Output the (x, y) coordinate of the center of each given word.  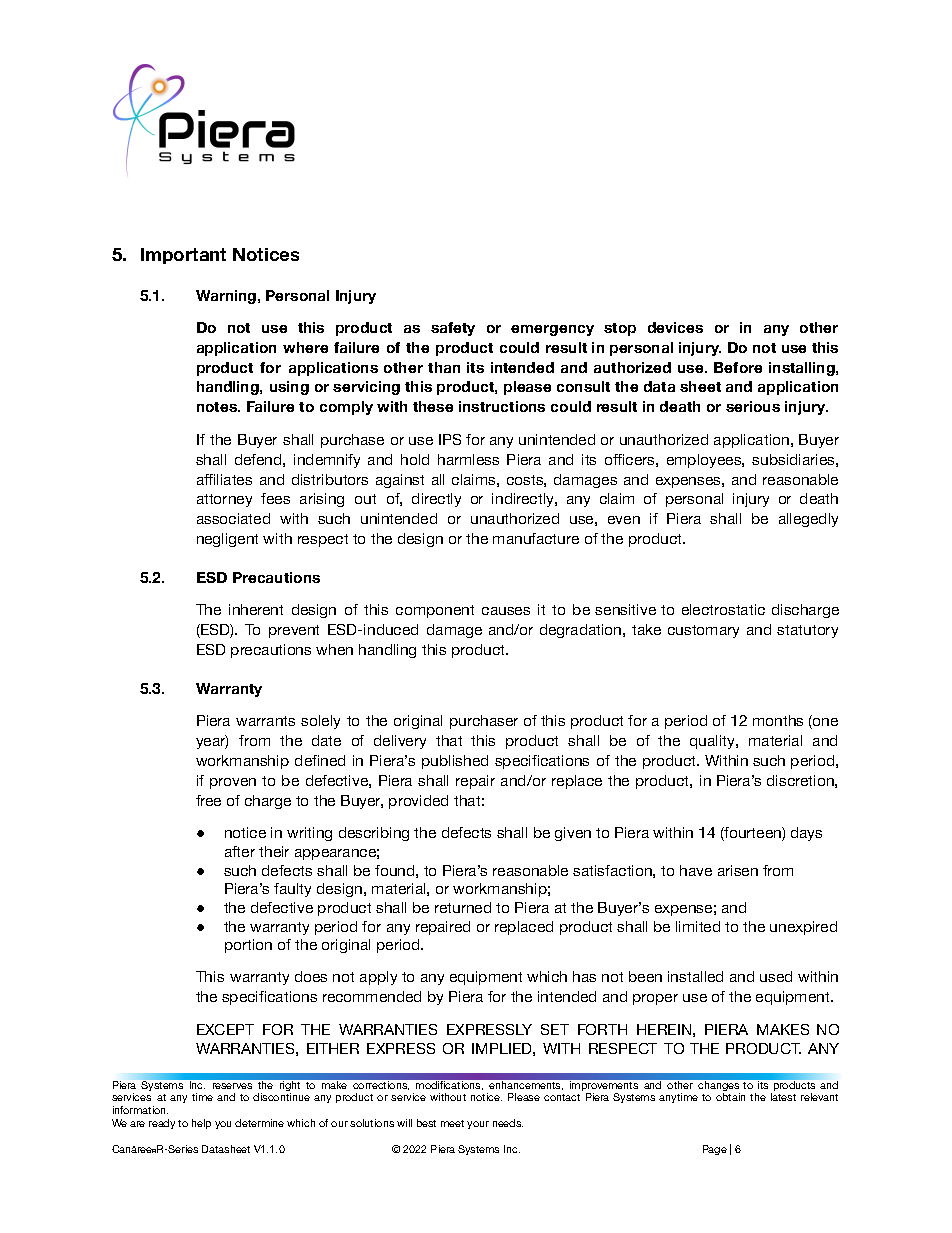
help (201, 1124)
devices (675, 327)
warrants (265, 721)
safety (453, 329)
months (778, 720)
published (455, 762)
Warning (227, 297)
